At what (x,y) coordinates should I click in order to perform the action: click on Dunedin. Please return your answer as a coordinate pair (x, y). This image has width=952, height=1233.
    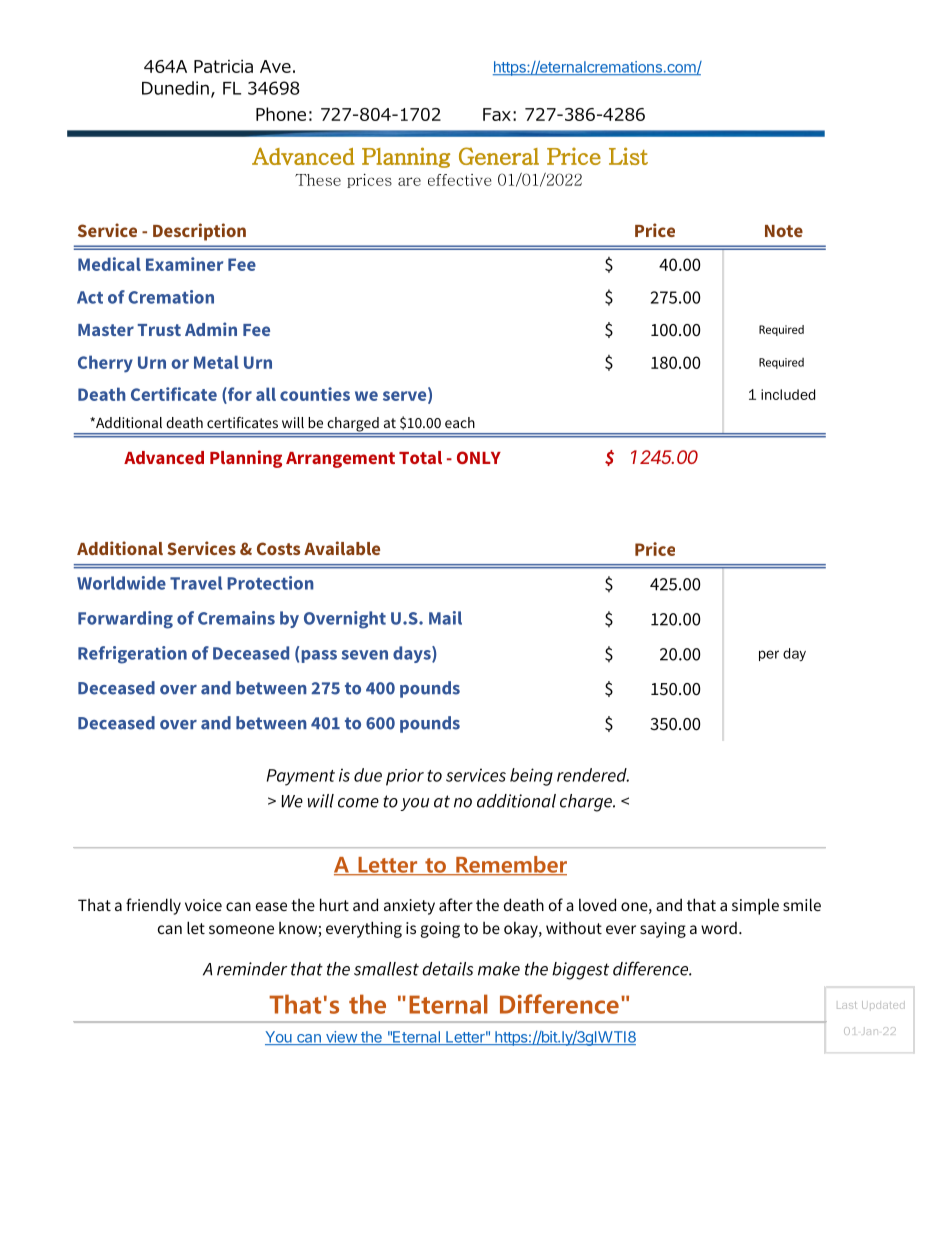
    Looking at the image, I should click on (175, 88).
